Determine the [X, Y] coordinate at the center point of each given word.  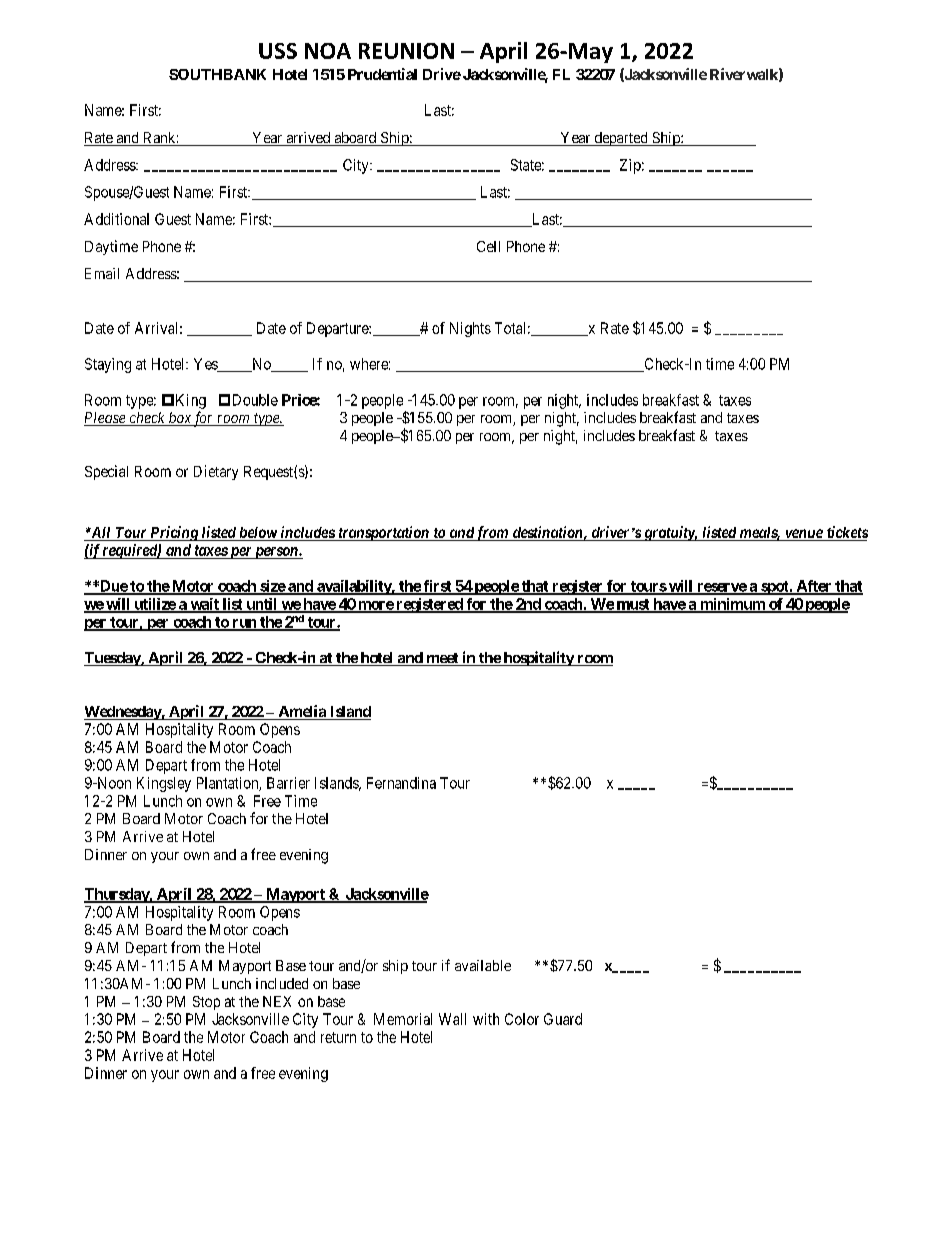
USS [278, 51]
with [486, 1019]
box [180, 419]
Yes [206, 365]
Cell [488, 246]
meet [442, 659]
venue [803, 535]
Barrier [288, 783]
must [633, 605]
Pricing [174, 533]
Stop [206, 1003]
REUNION [406, 51]
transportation [383, 533]
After [814, 587]
